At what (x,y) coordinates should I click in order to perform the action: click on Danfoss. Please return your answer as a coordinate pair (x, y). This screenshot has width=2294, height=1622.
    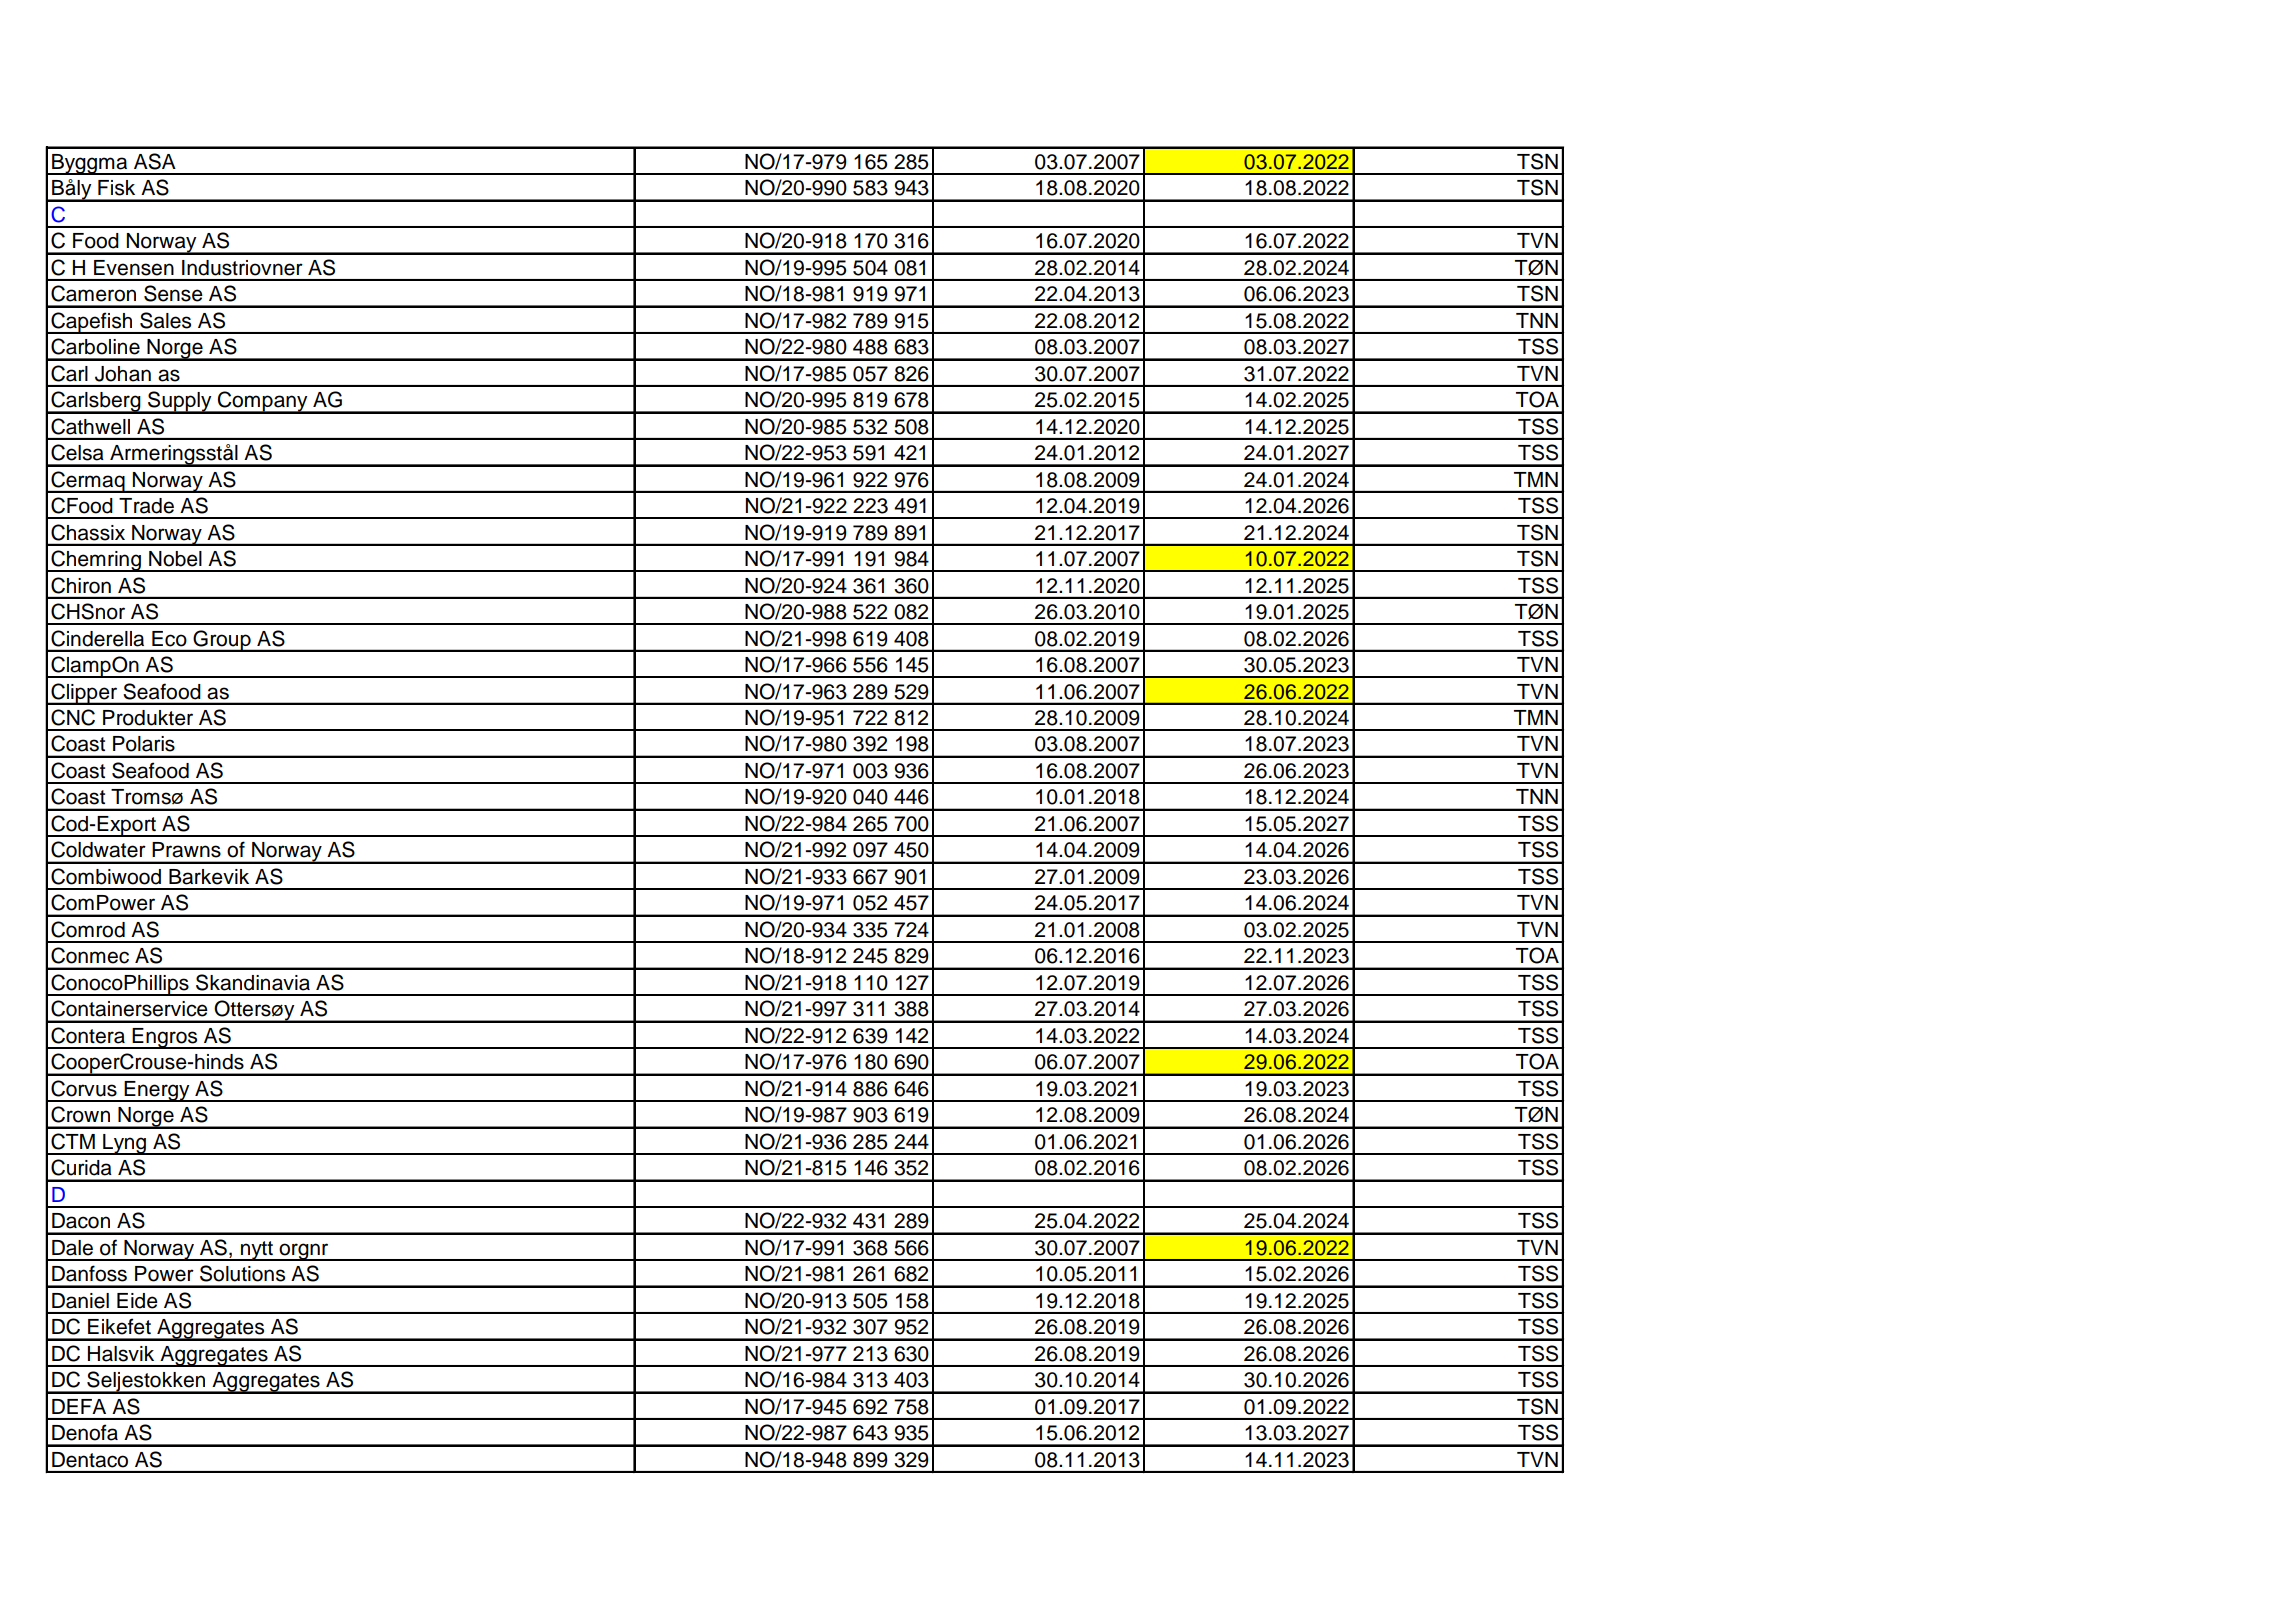
    Looking at the image, I should click on (89, 1273).
